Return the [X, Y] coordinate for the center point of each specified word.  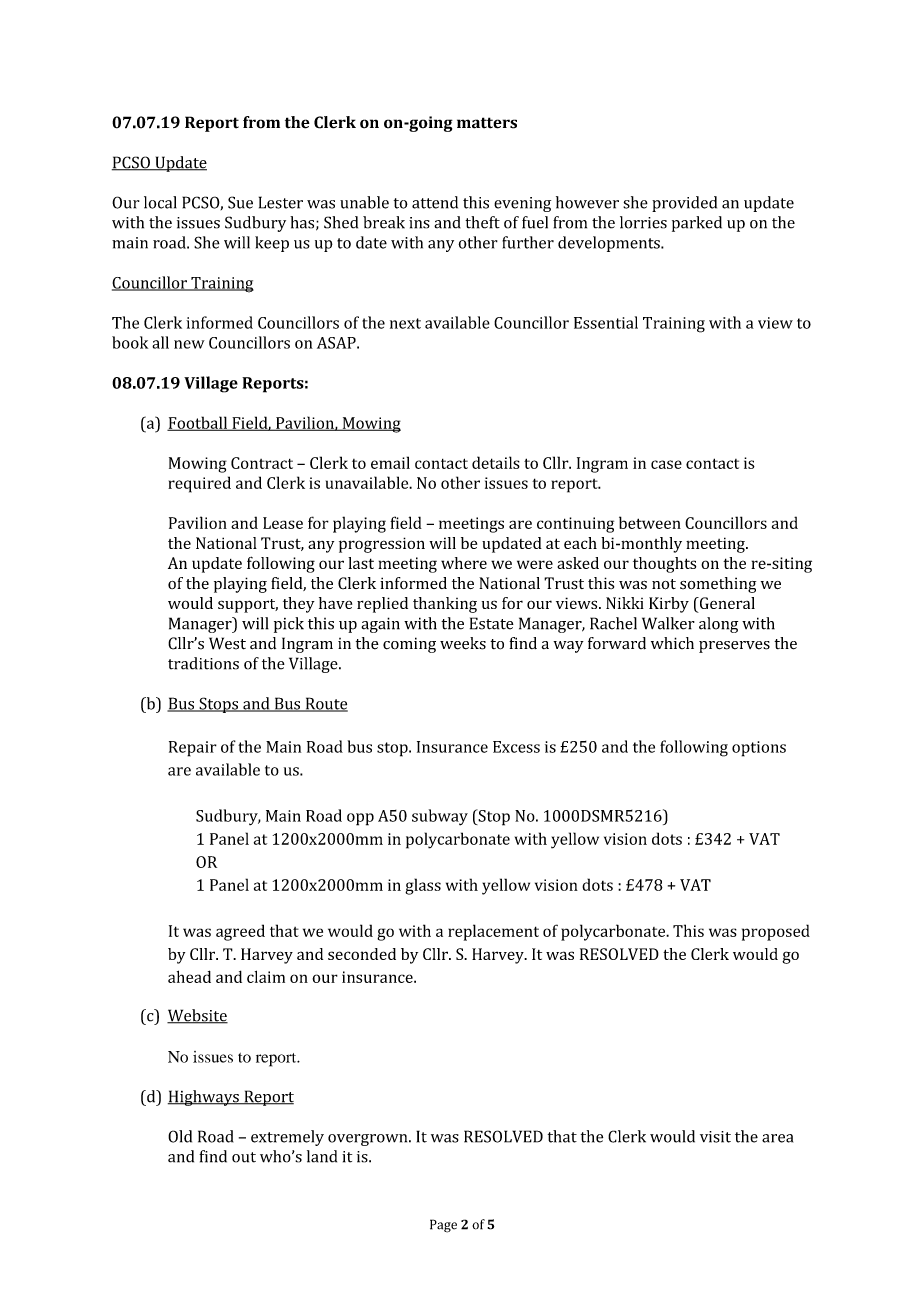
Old [180, 1136]
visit [715, 1137]
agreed [240, 932]
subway [440, 817]
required [199, 484]
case [666, 464]
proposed [776, 932]
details [496, 462]
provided [684, 204]
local [160, 202]
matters [487, 123]
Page [443, 1226]
